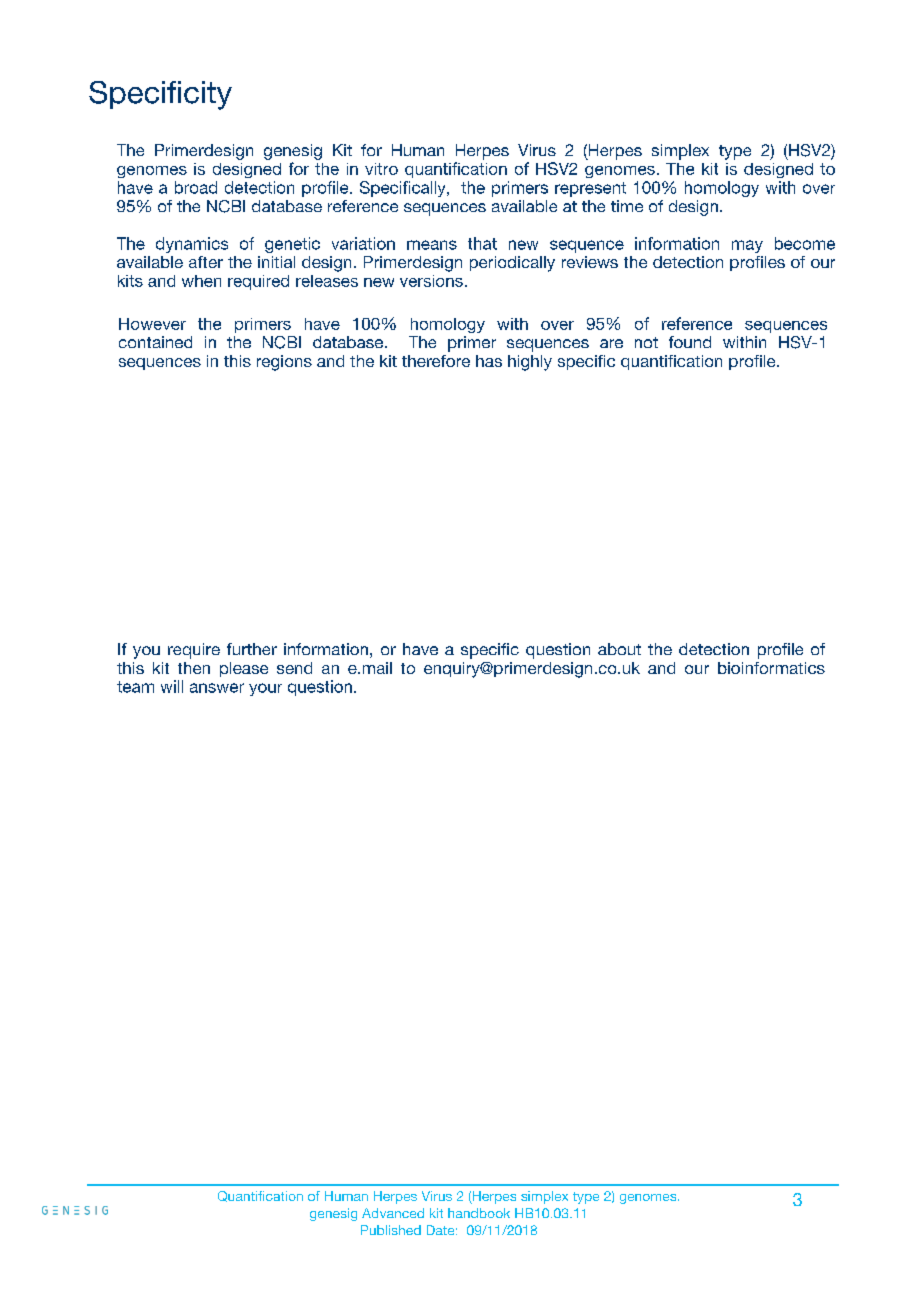 The height and width of the page is (1308, 924). Describe the element at coordinates (482, 243) in the page. I see `that` at that location.
